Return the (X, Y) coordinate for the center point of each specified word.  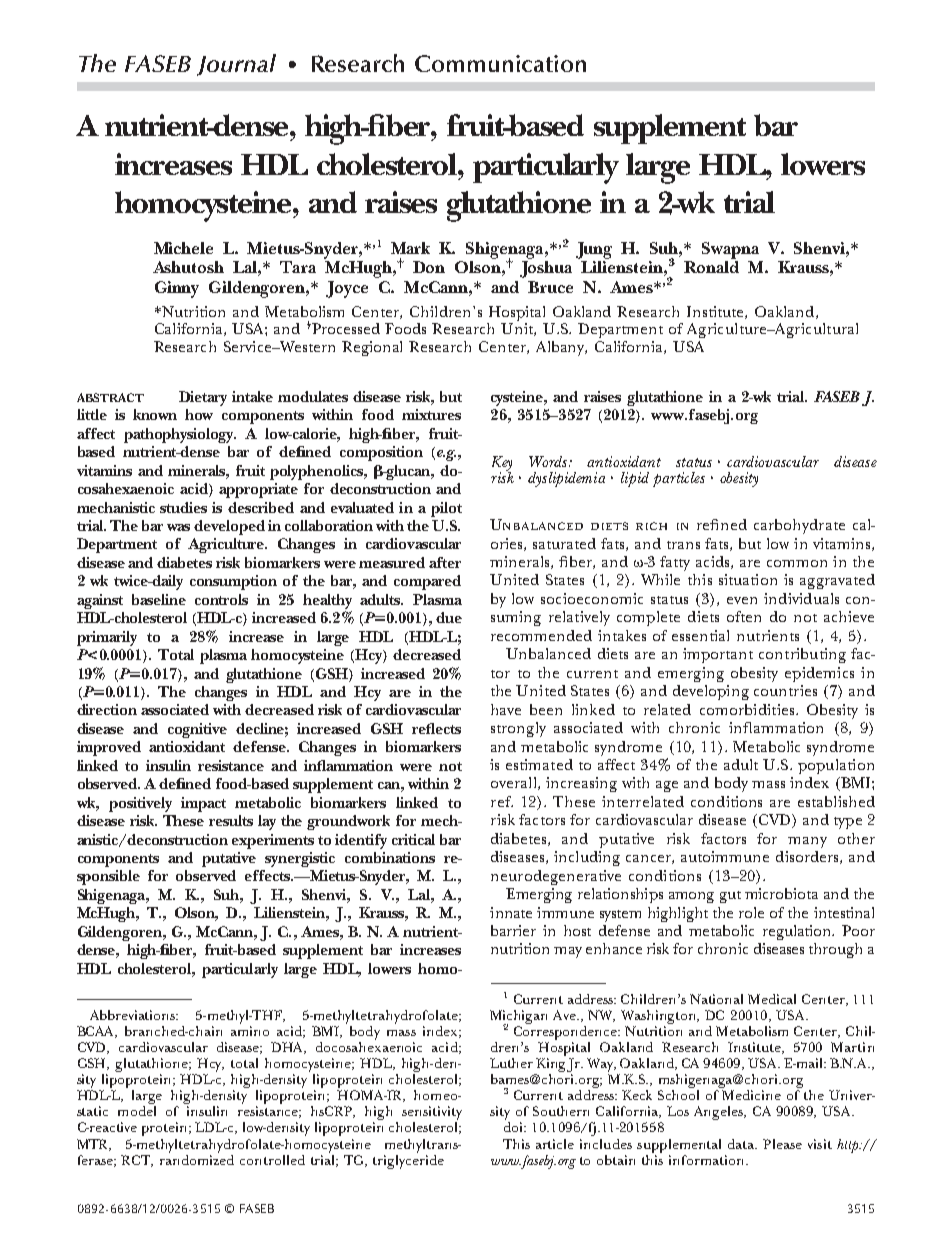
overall (515, 783)
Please (782, 1144)
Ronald (711, 267)
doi (515, 1127)
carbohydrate (799, 526)
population (836, 766)
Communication (500, 63)
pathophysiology (180, 435)
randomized (197, 1158)
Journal (236, 65)
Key (502, 465)
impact (203, 804)
